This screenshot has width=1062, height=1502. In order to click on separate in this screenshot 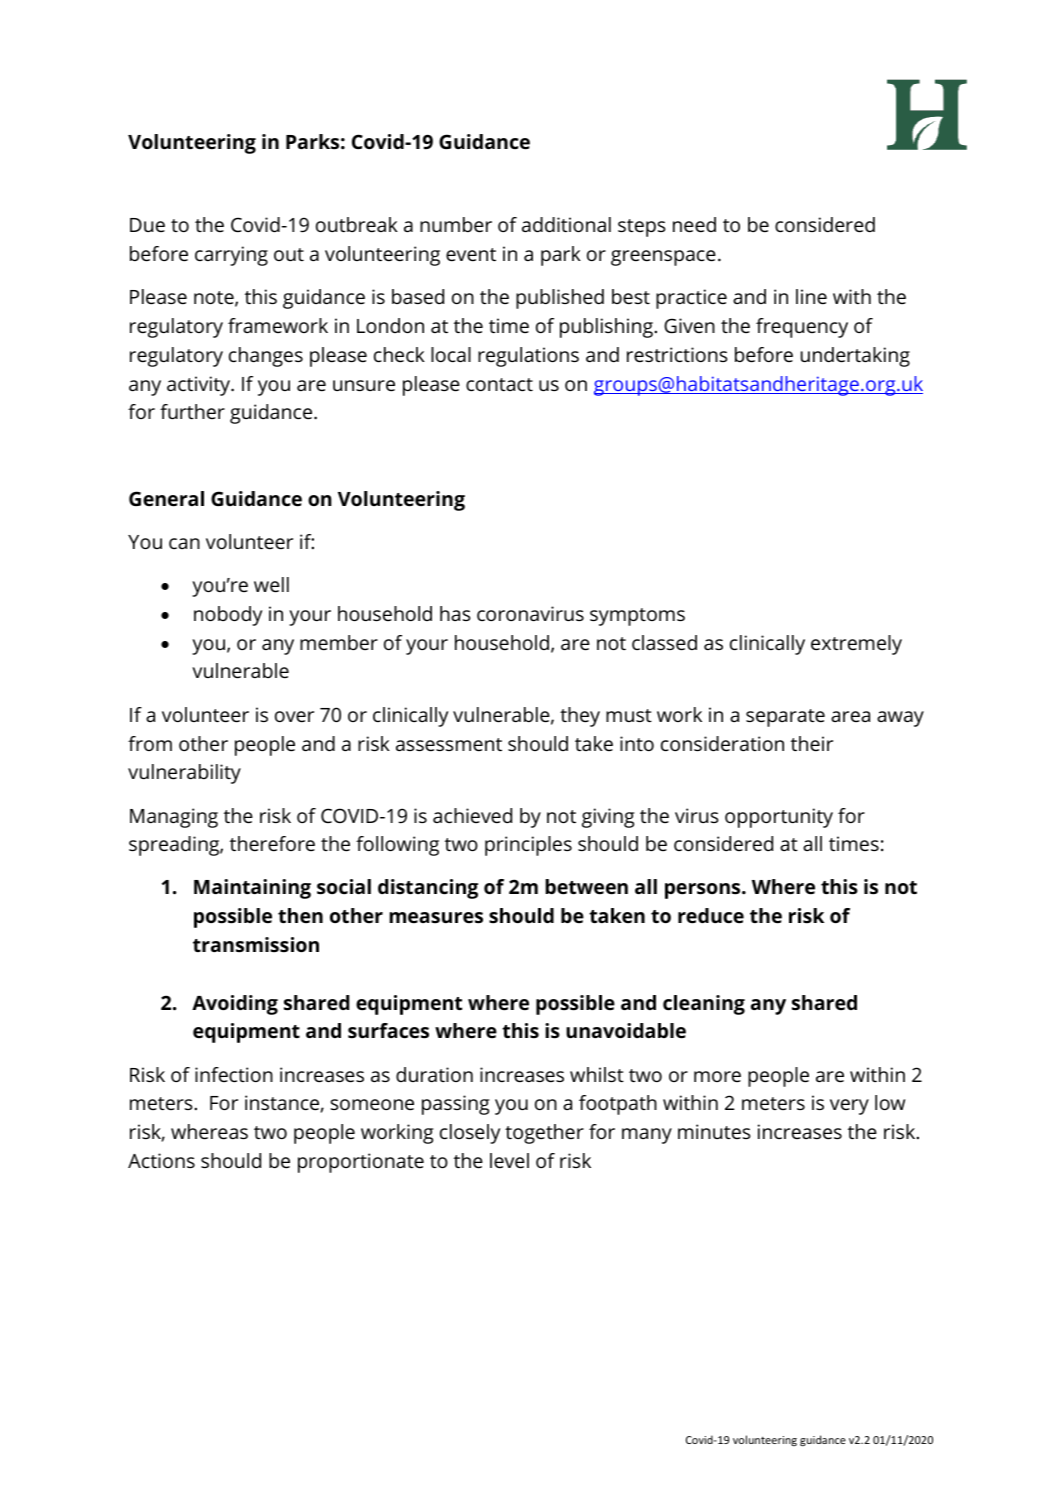, I will do `click(785, 718)`.
